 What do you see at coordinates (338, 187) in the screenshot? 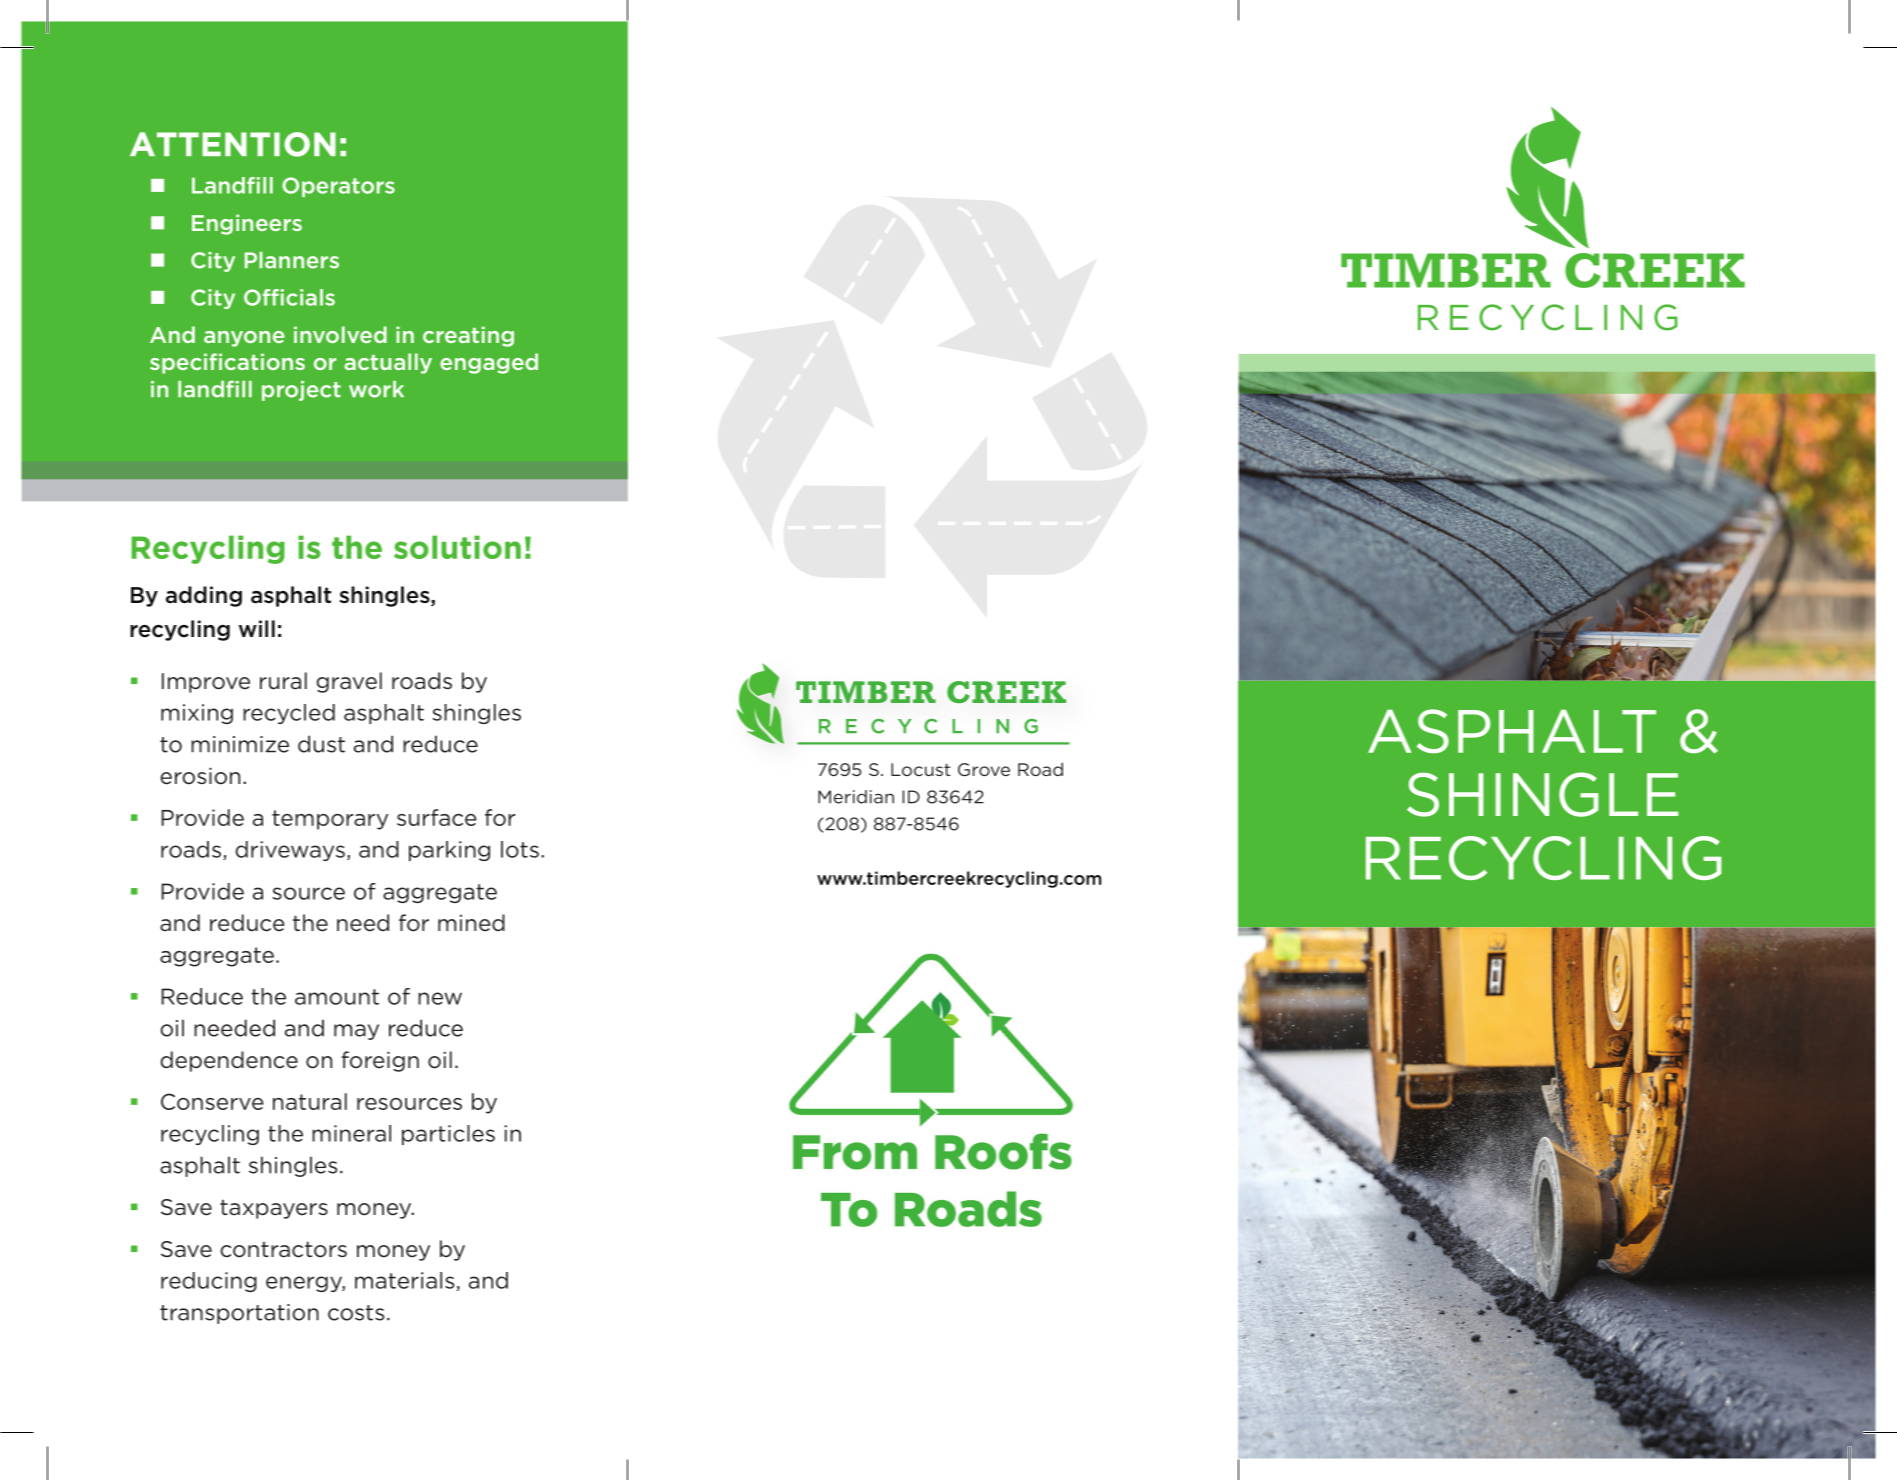
I see `Operators` at bounding box center [338, 187].
